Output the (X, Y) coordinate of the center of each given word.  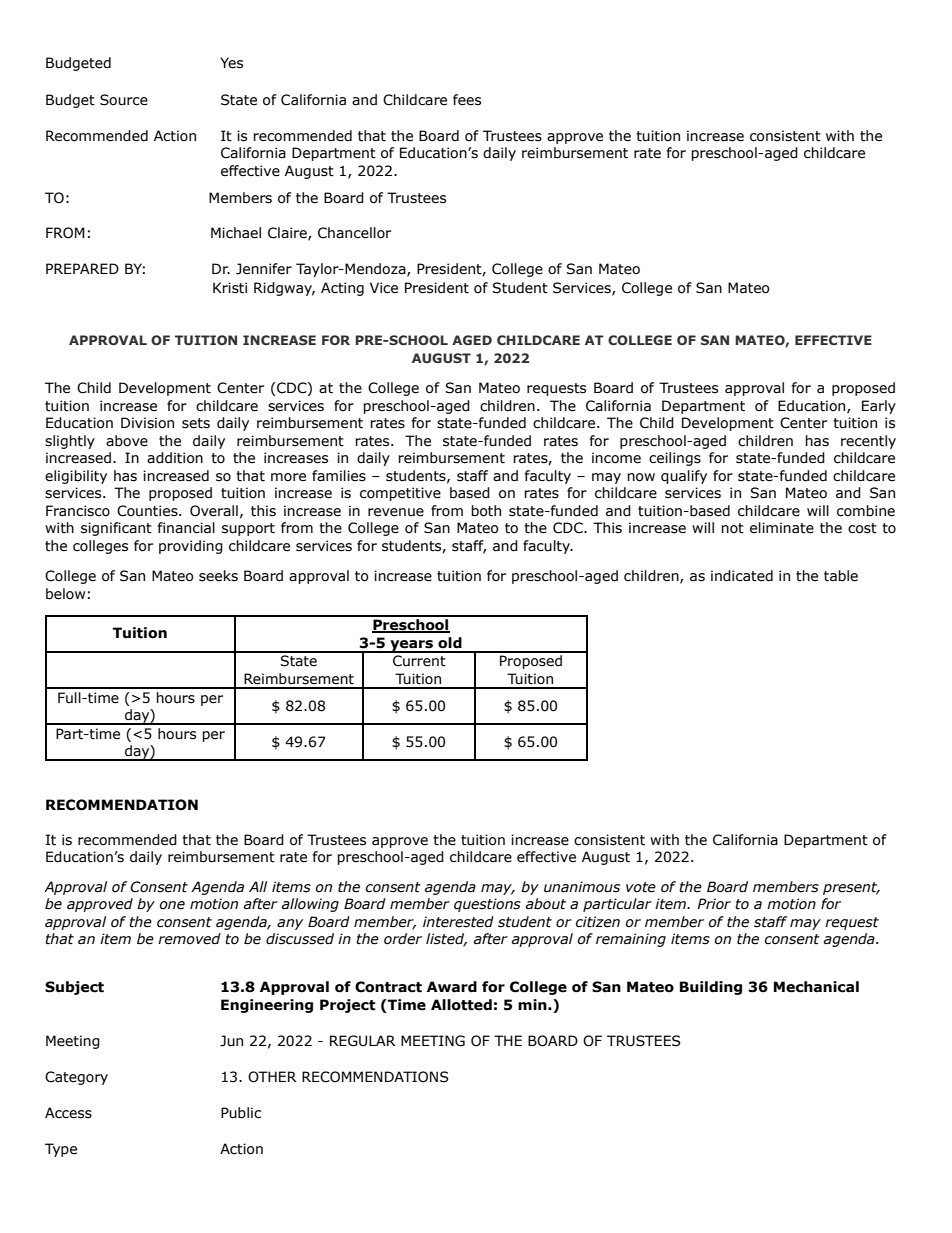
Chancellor (354, 233)
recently (868, 442)
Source (124, 100)
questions (487, 905)
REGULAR (363, 1041)
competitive (400, 494)
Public (241, 1113)
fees (467, 100)
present (851, 888)
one (172, 905)
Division (147, 423)
